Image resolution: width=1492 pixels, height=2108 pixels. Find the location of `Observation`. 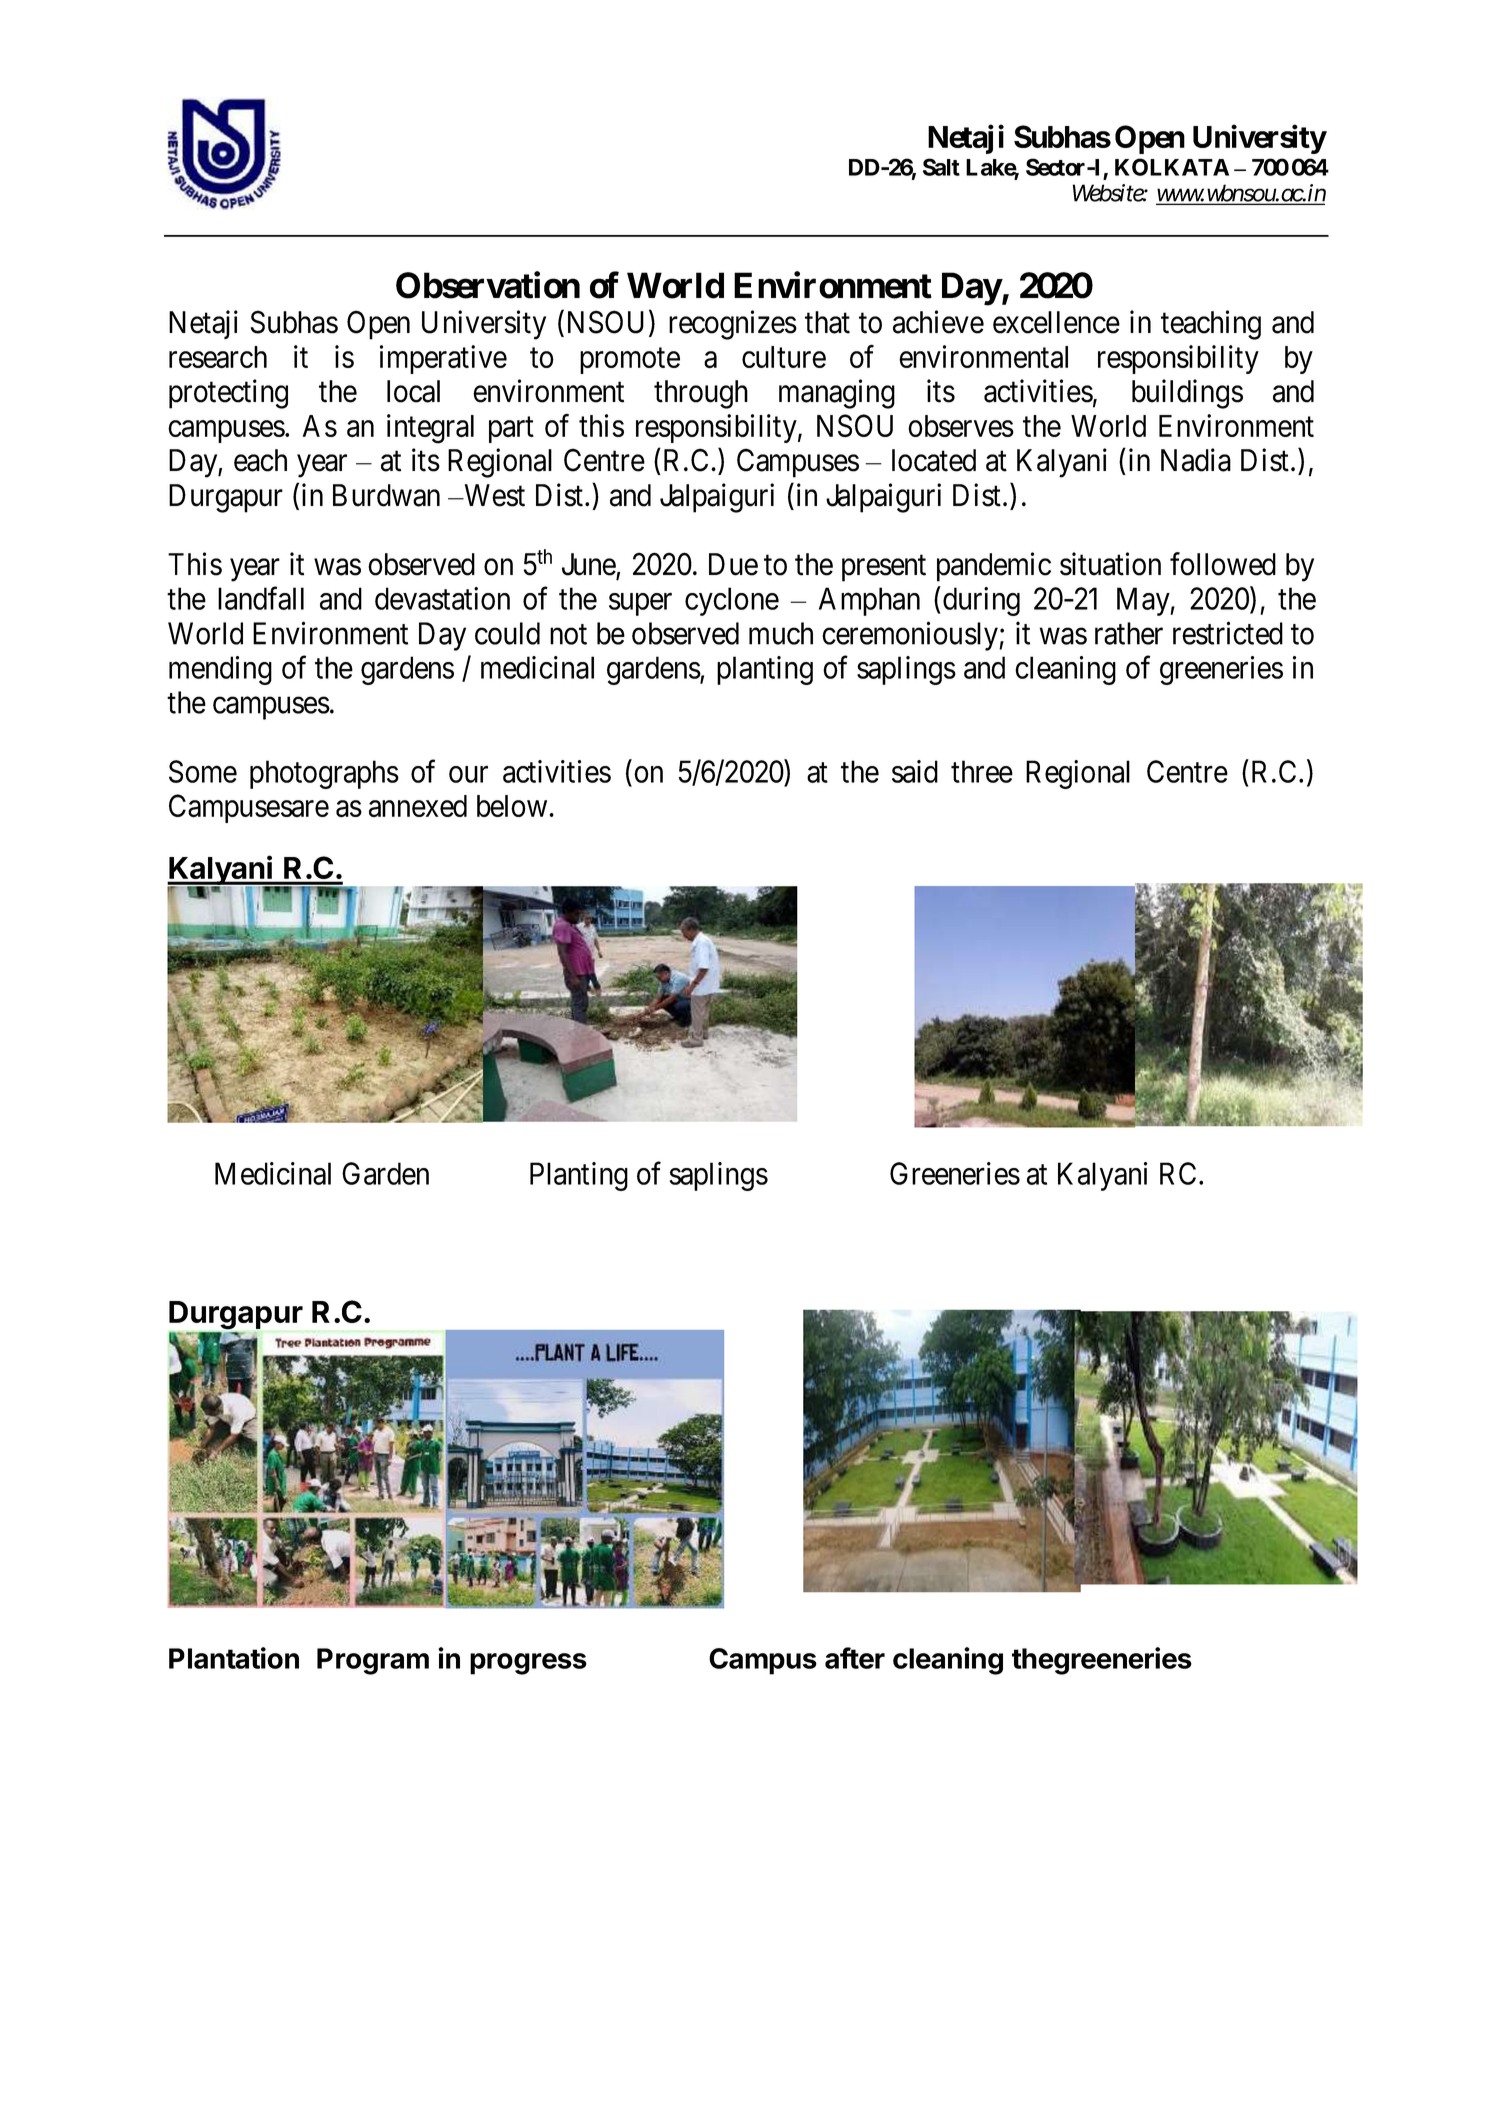

Observation is located at coordinates (488, 285).
